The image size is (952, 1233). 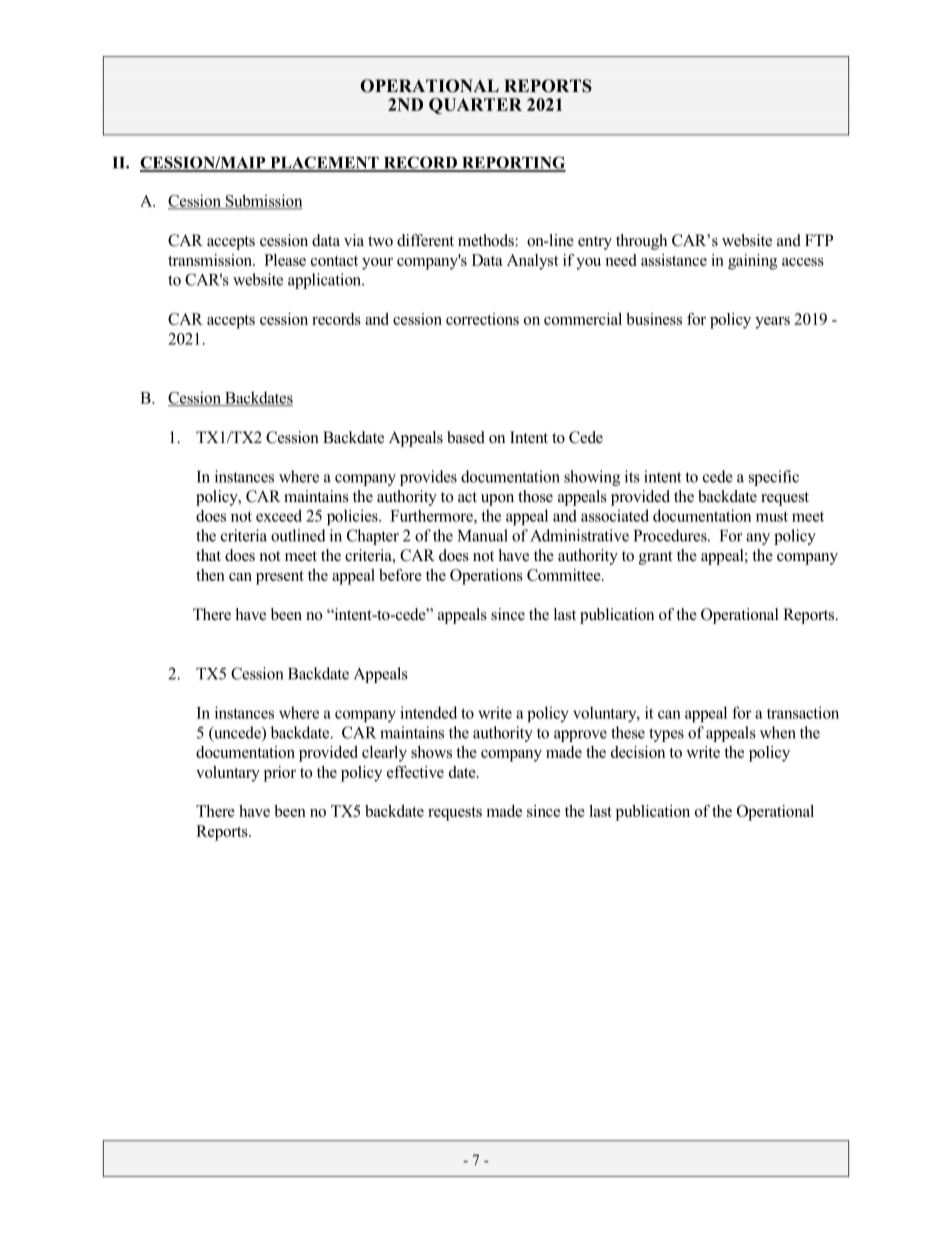 I want to click on corrections, so click(x=482, y=319).
